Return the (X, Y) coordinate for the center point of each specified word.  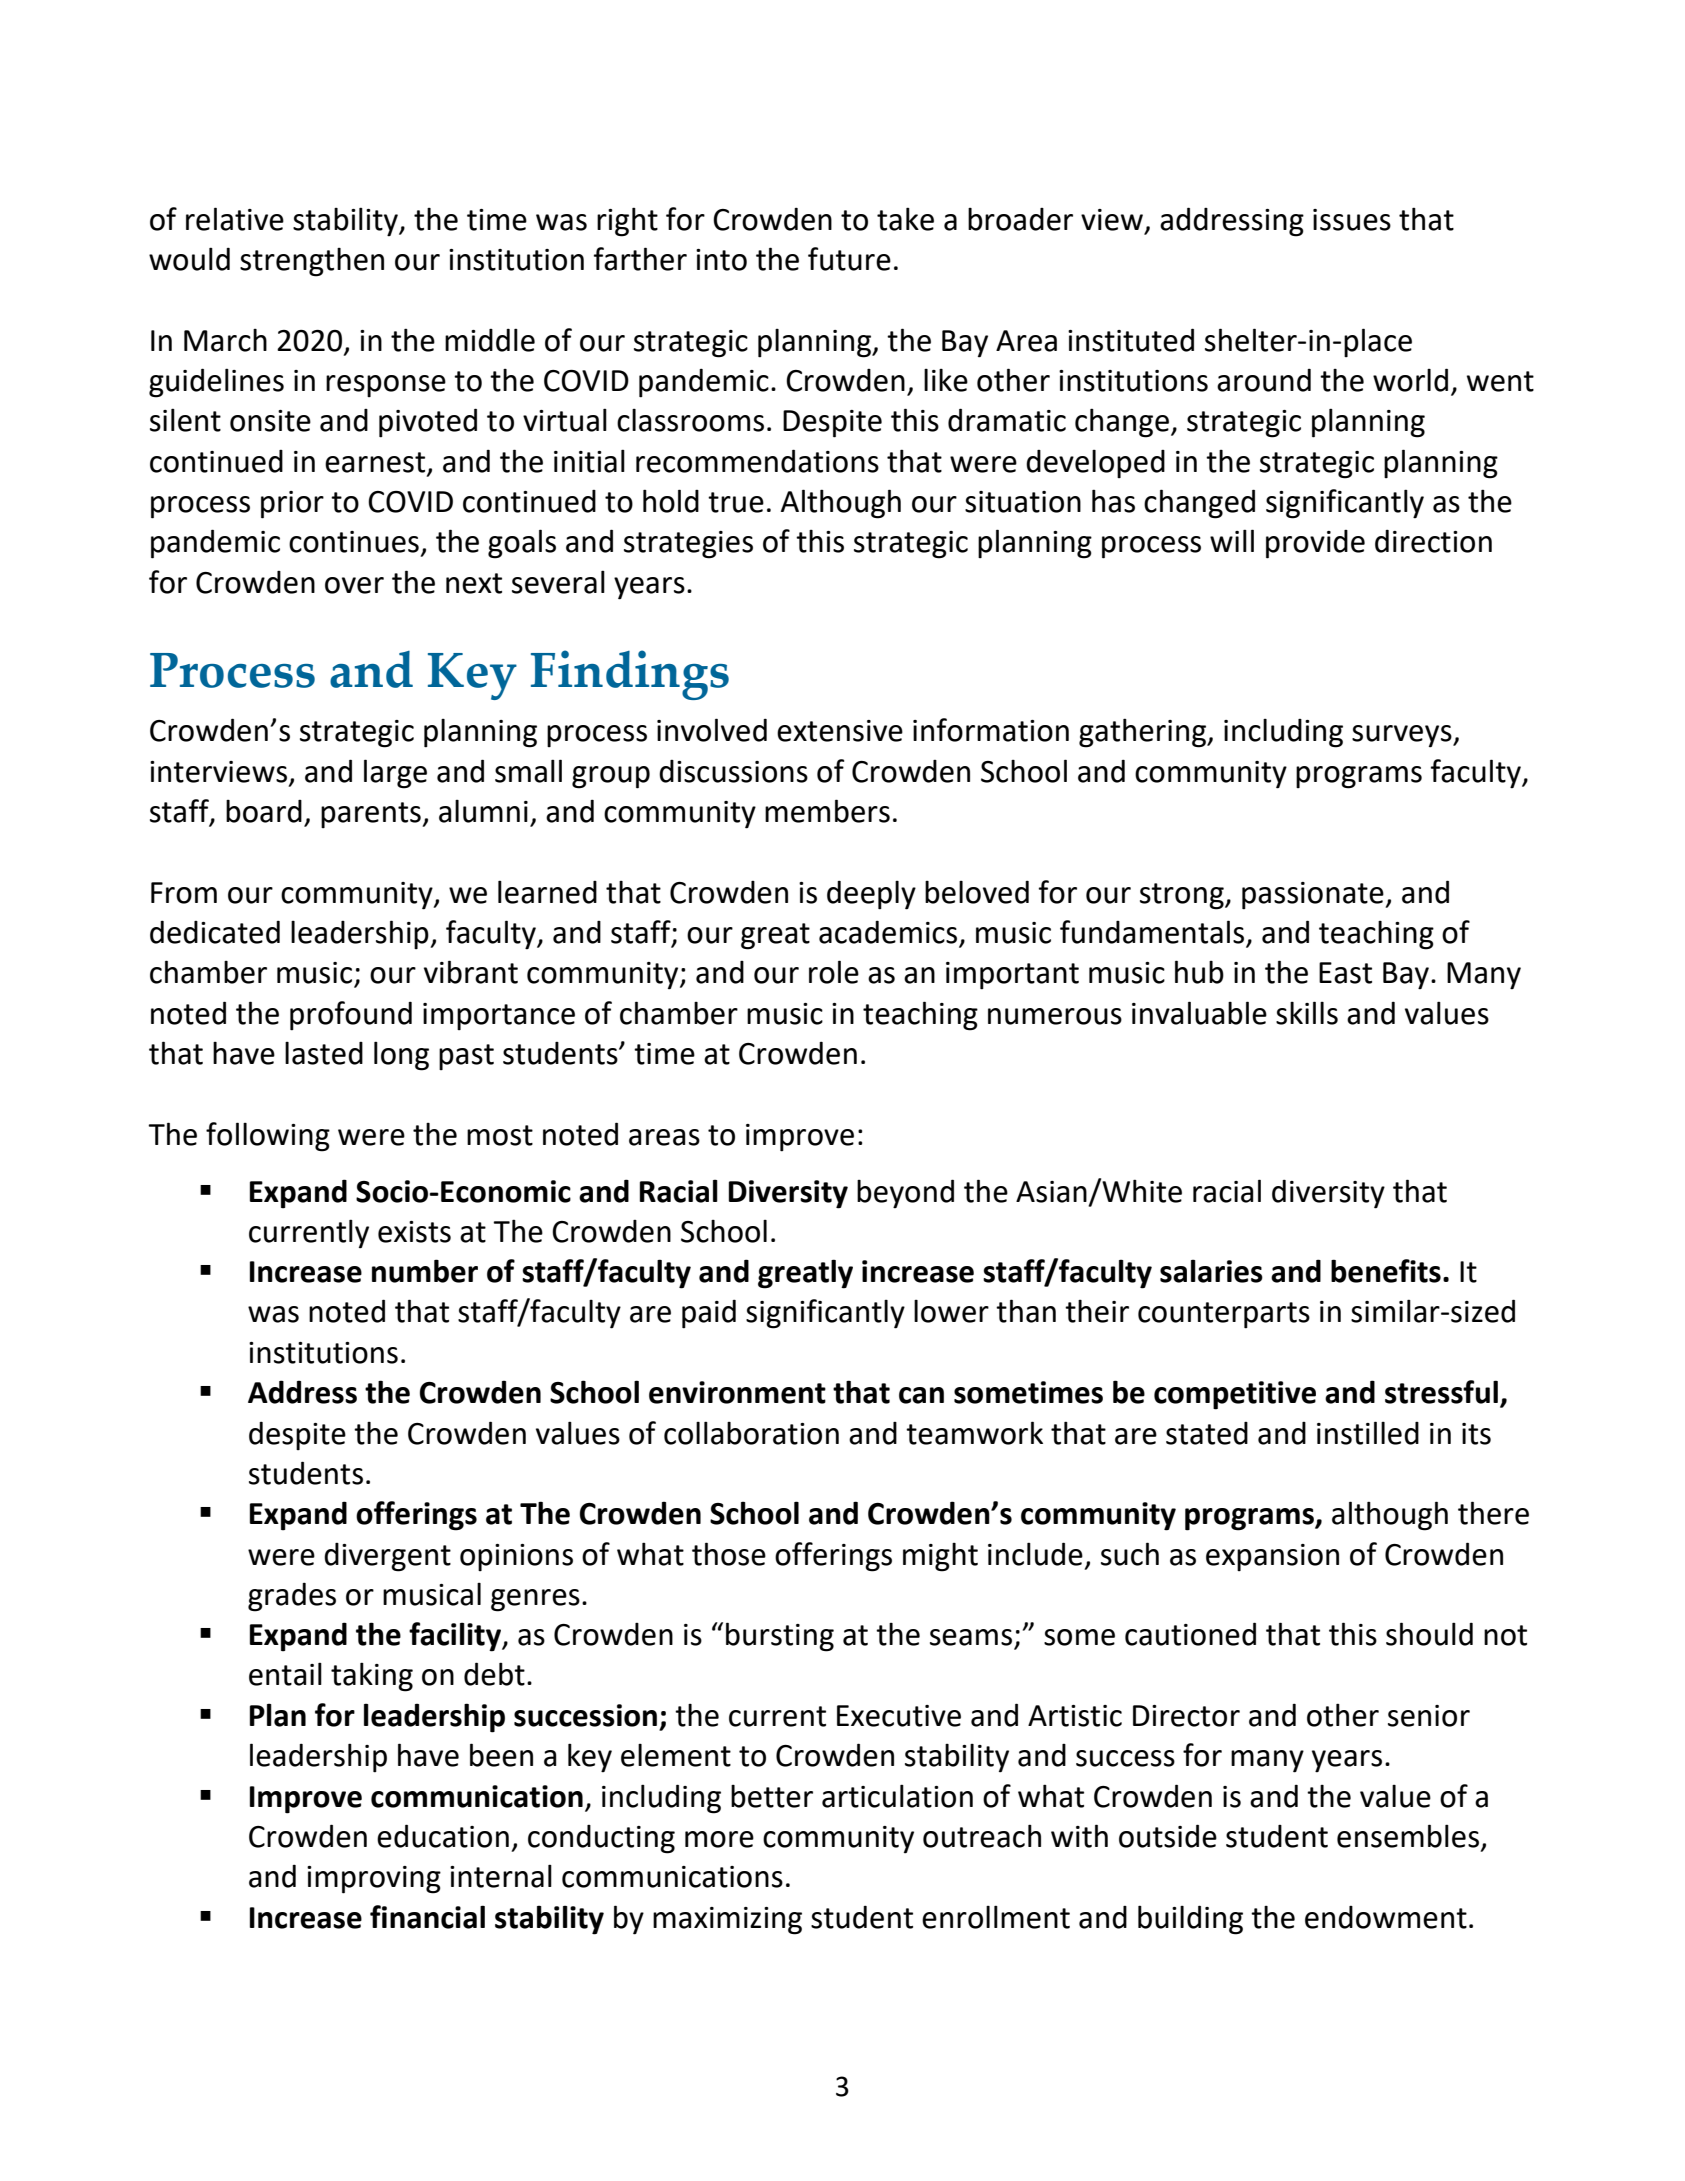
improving (374, 1880)
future (849, 259)
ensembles (1409, 1837)
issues (1352, 220)
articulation (897, 1796)
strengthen (312, 262)
